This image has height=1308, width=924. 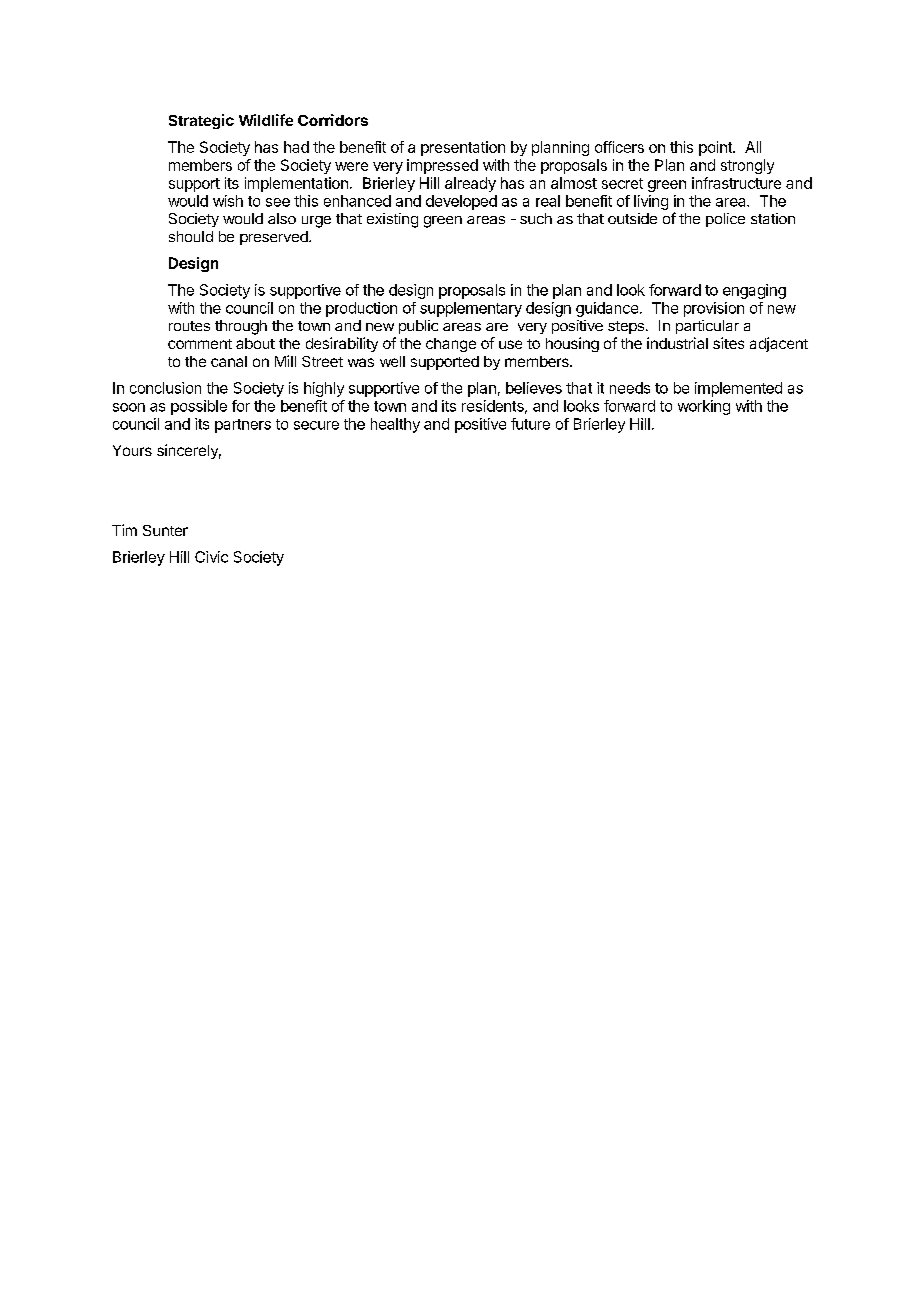 I want to click on engaging, so click(x=754, y=291).
